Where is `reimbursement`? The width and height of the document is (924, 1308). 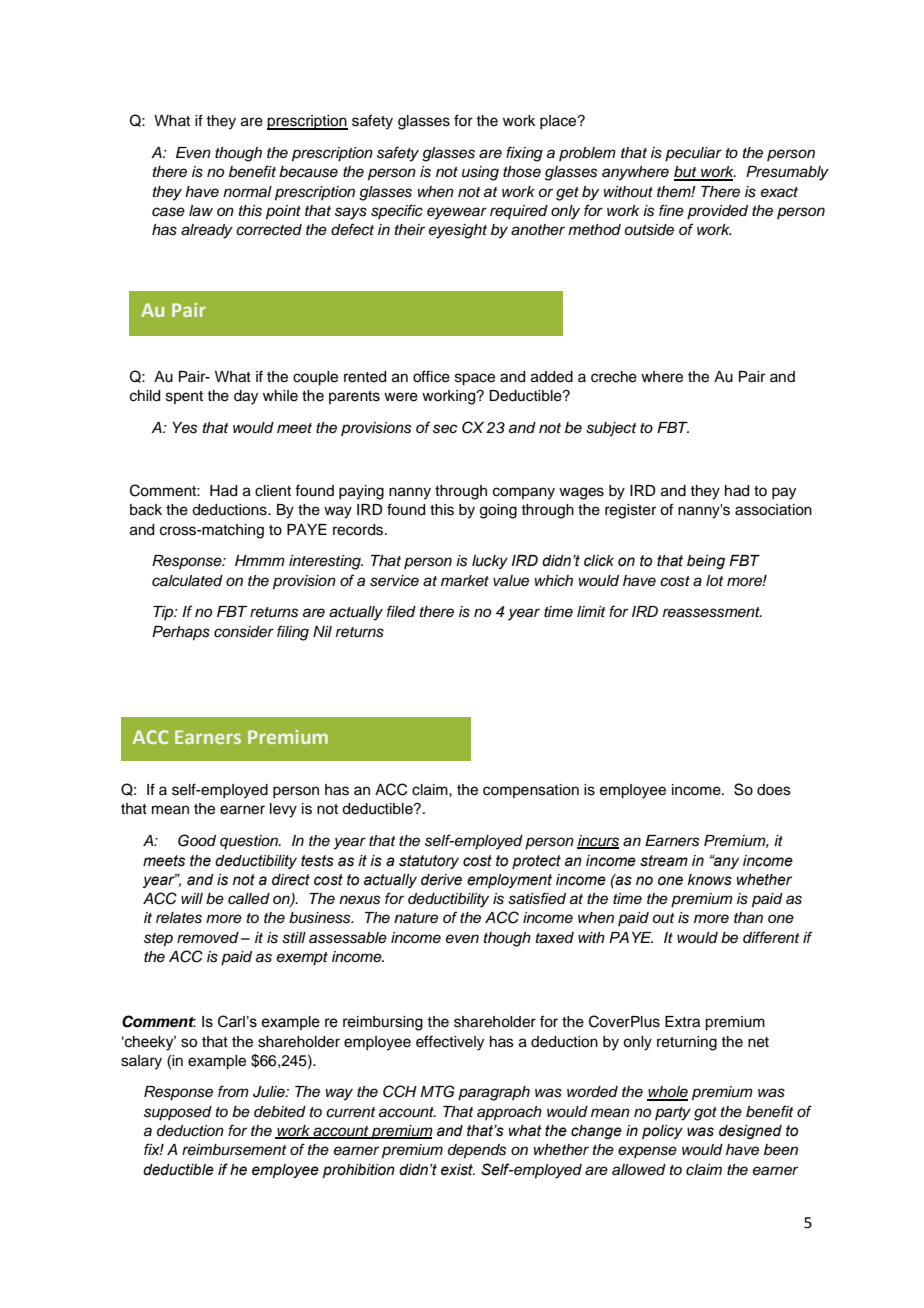
reimbursement is located at coordinates (234, 1150).
